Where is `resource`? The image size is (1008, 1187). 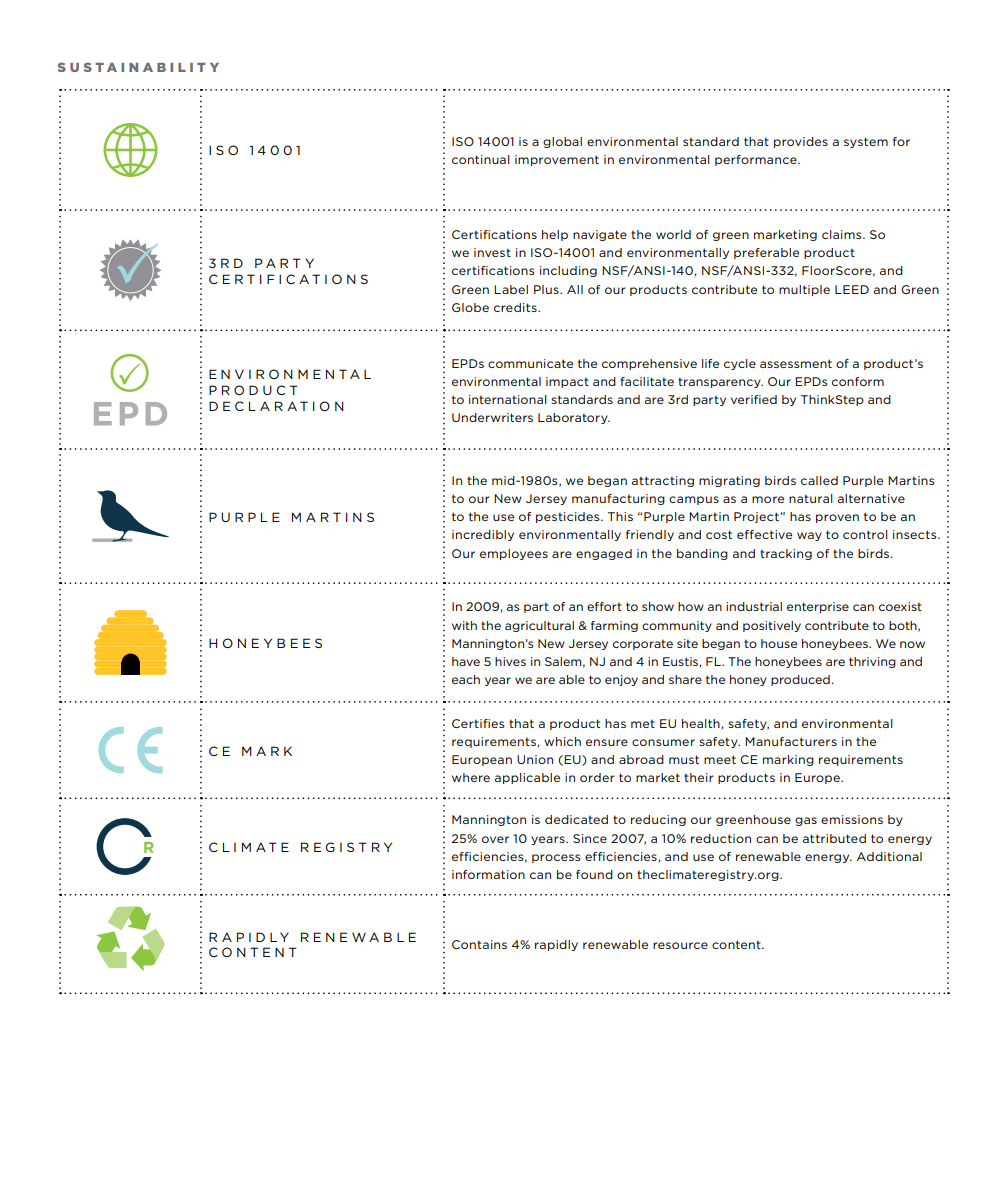 resource is located at coordinates (680, 945).
